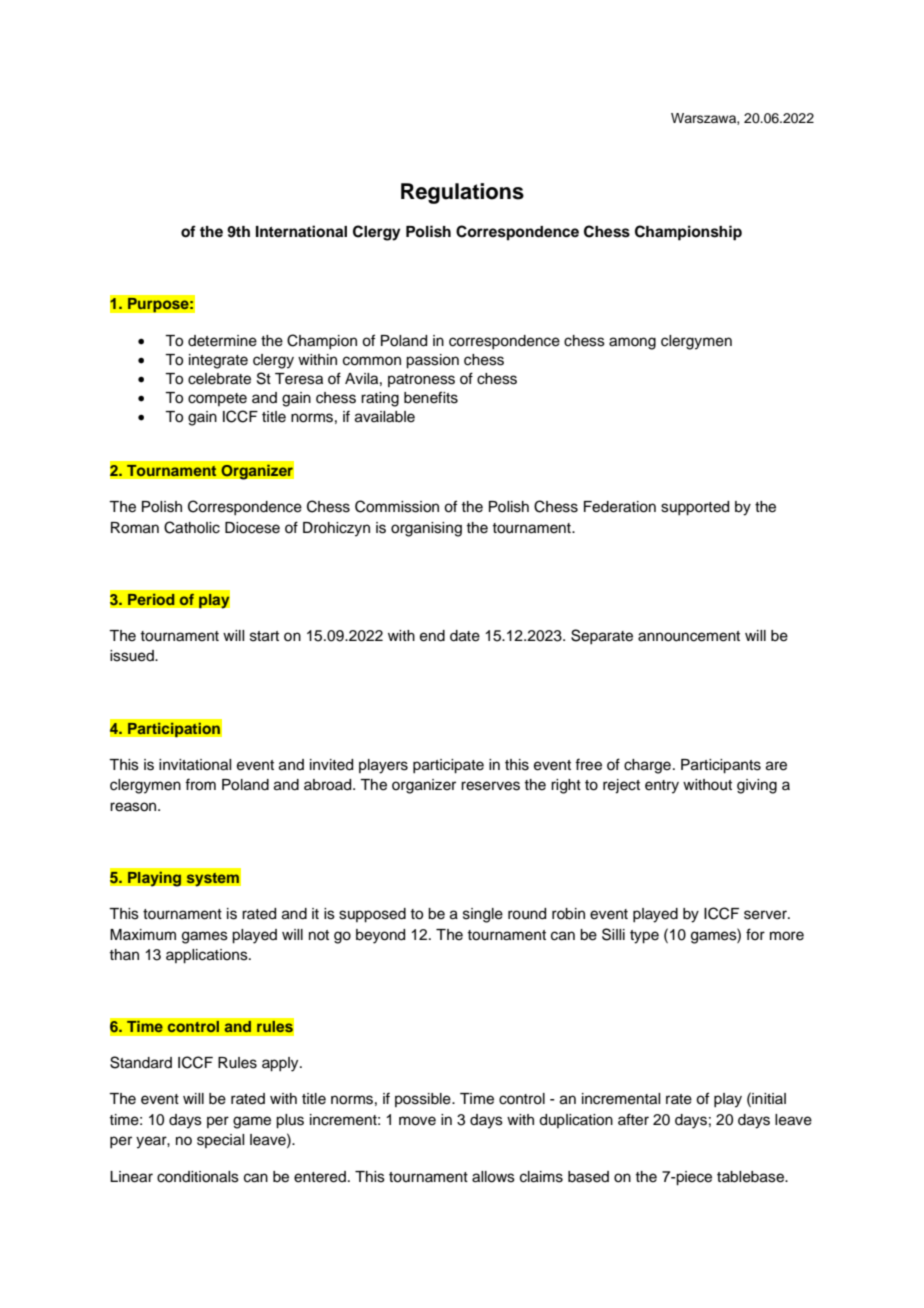 The width and height of the page is (924, 1308). What do you see at coordinates (220, 1141) in the page?
I see `special` at bounding box center [220, 1141].
